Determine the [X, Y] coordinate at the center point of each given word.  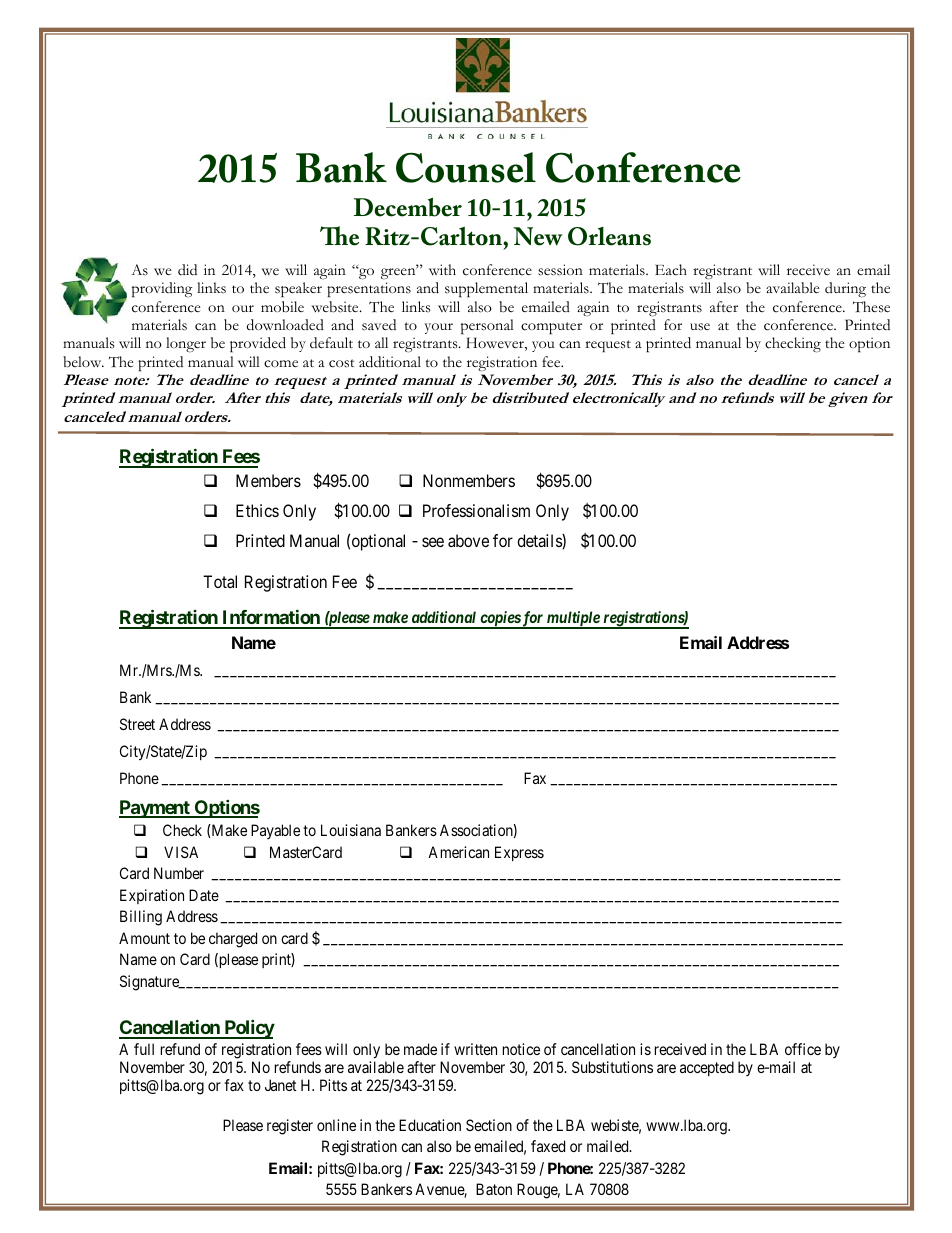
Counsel [466, 167]
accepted [707, 1068]
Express [519, 853]
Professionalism [476, 510]
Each [671, 270]
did [187, 269]
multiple [573, 620]
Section [489, 1125]
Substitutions [612, 1067]
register [290, 1127]
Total [220, 581]
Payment [155, 809]
